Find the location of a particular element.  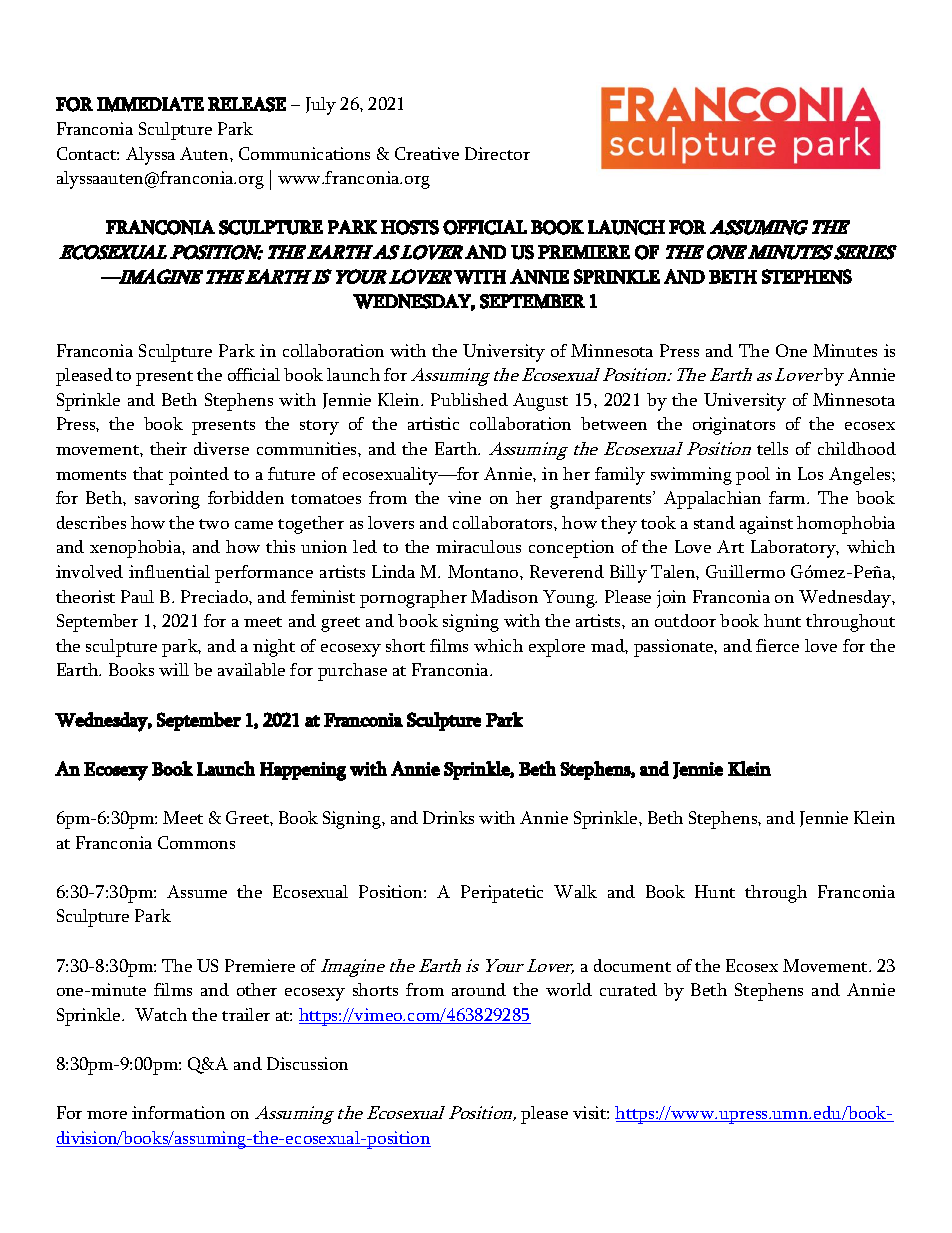

Walk is located at coordinates (575, 891).
